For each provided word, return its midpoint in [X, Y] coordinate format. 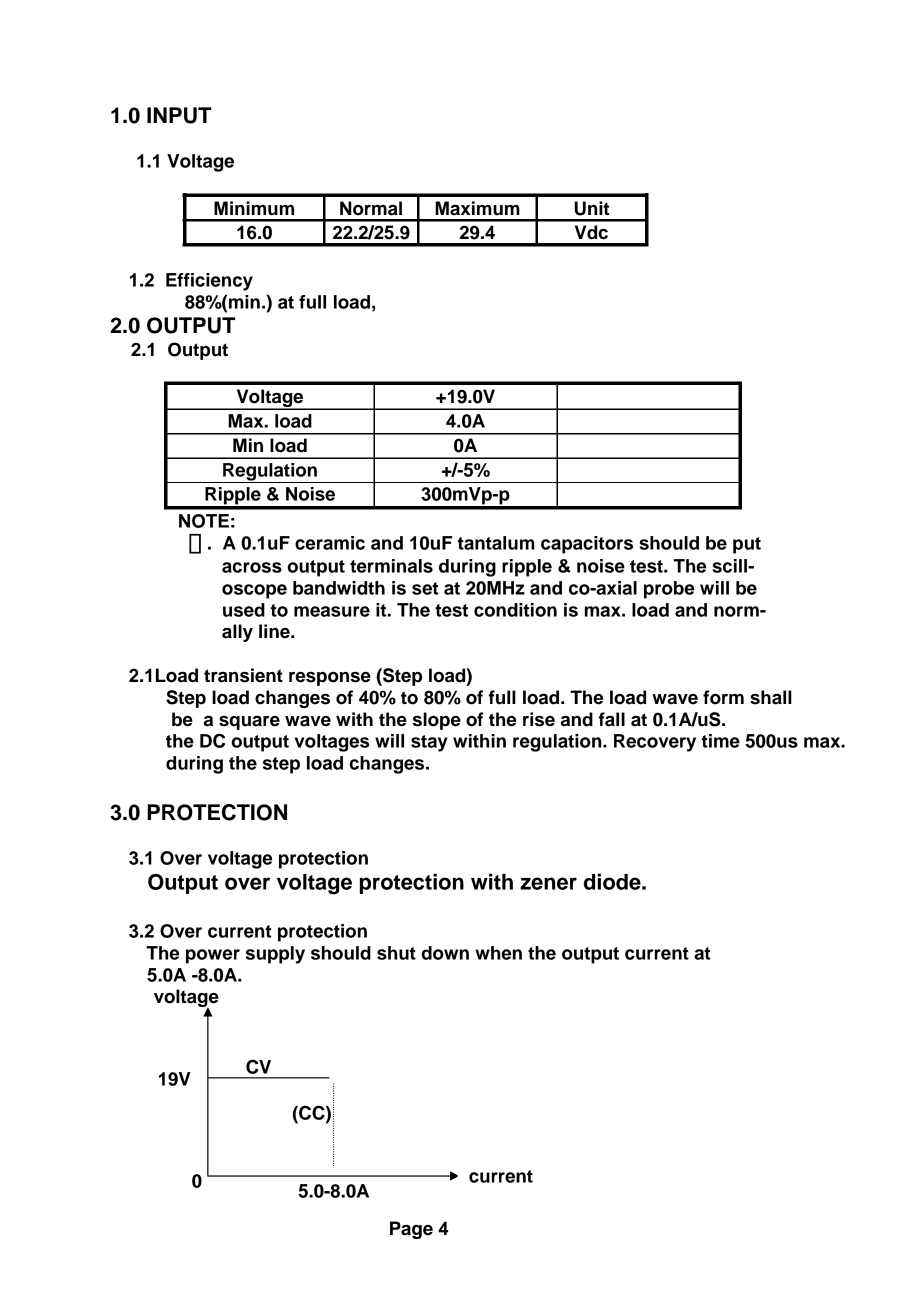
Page [411, 1230]
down [445, 953]
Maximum [477, 208]
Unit [592, 208]
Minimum [254, 208]
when [498, 953]
